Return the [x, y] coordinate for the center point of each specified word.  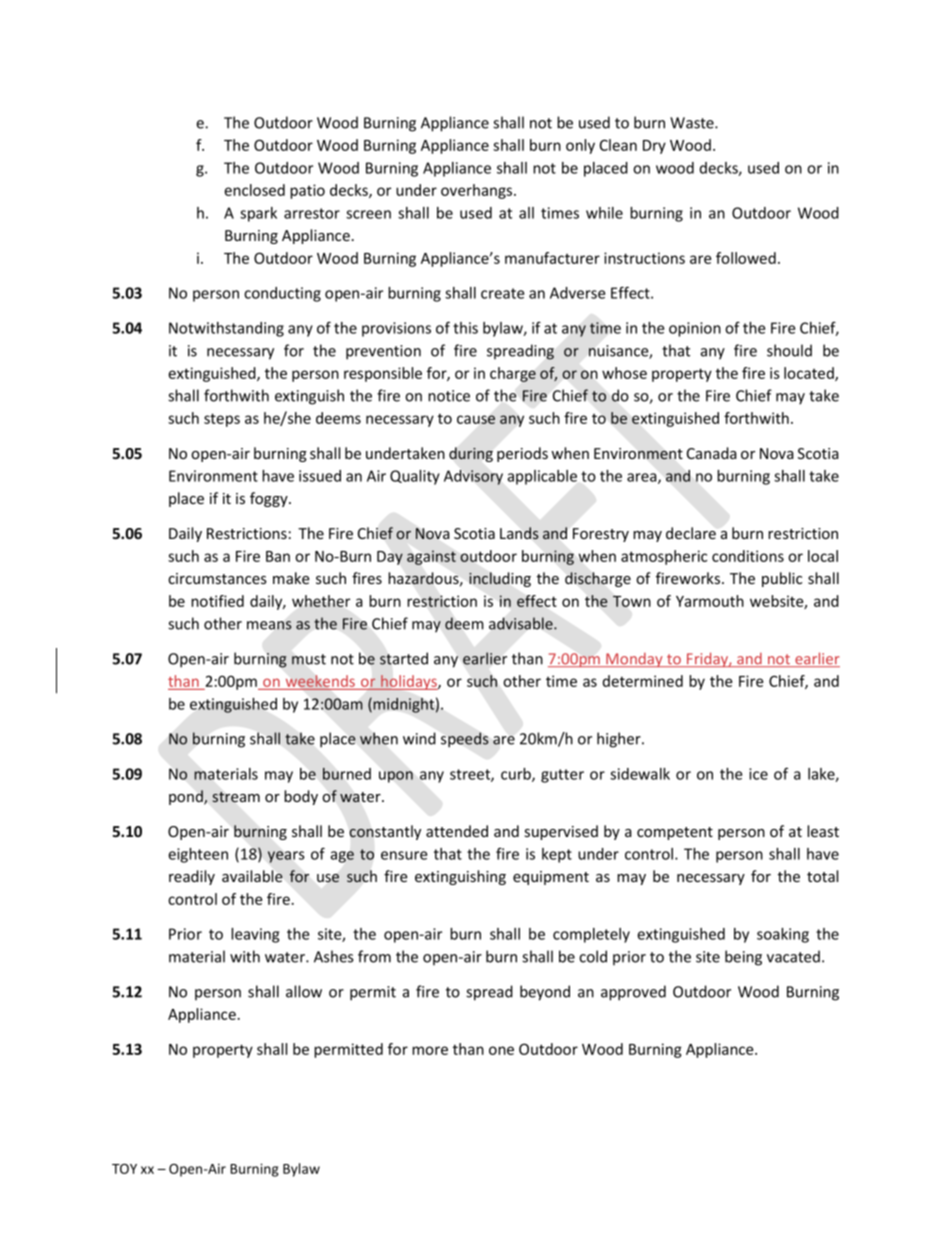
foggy [270, 499]
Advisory [473, 477]
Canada [712, 453]
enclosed [254, 190]
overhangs [478, 191]
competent [675, 833]
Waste [693, 123]
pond [187, 797]
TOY [124, 1169]
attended [457, 831]
